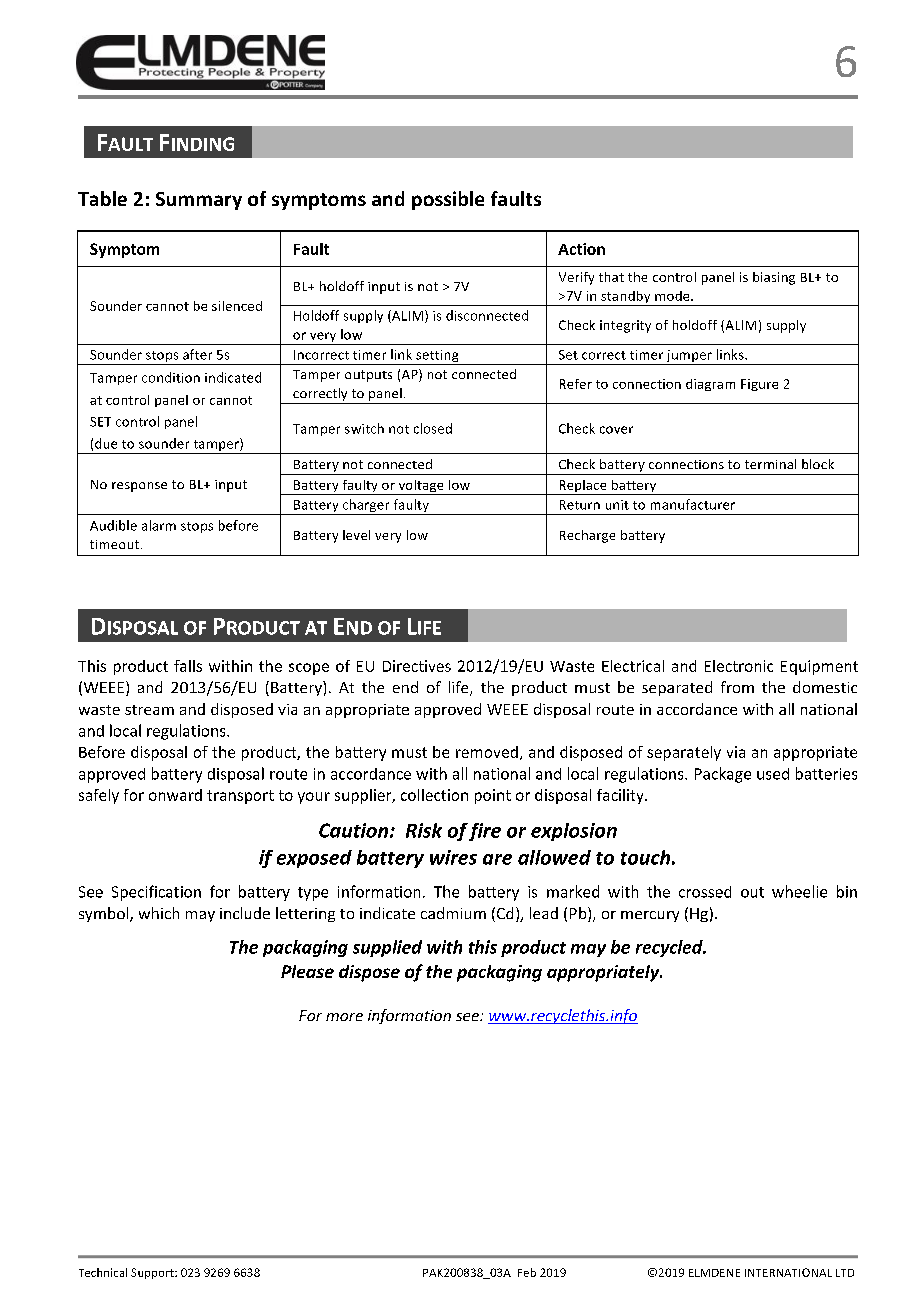  What do you see at coordinates (693, 504) in the document?
I see `manufacturer` at bounding box center [693, 504].
